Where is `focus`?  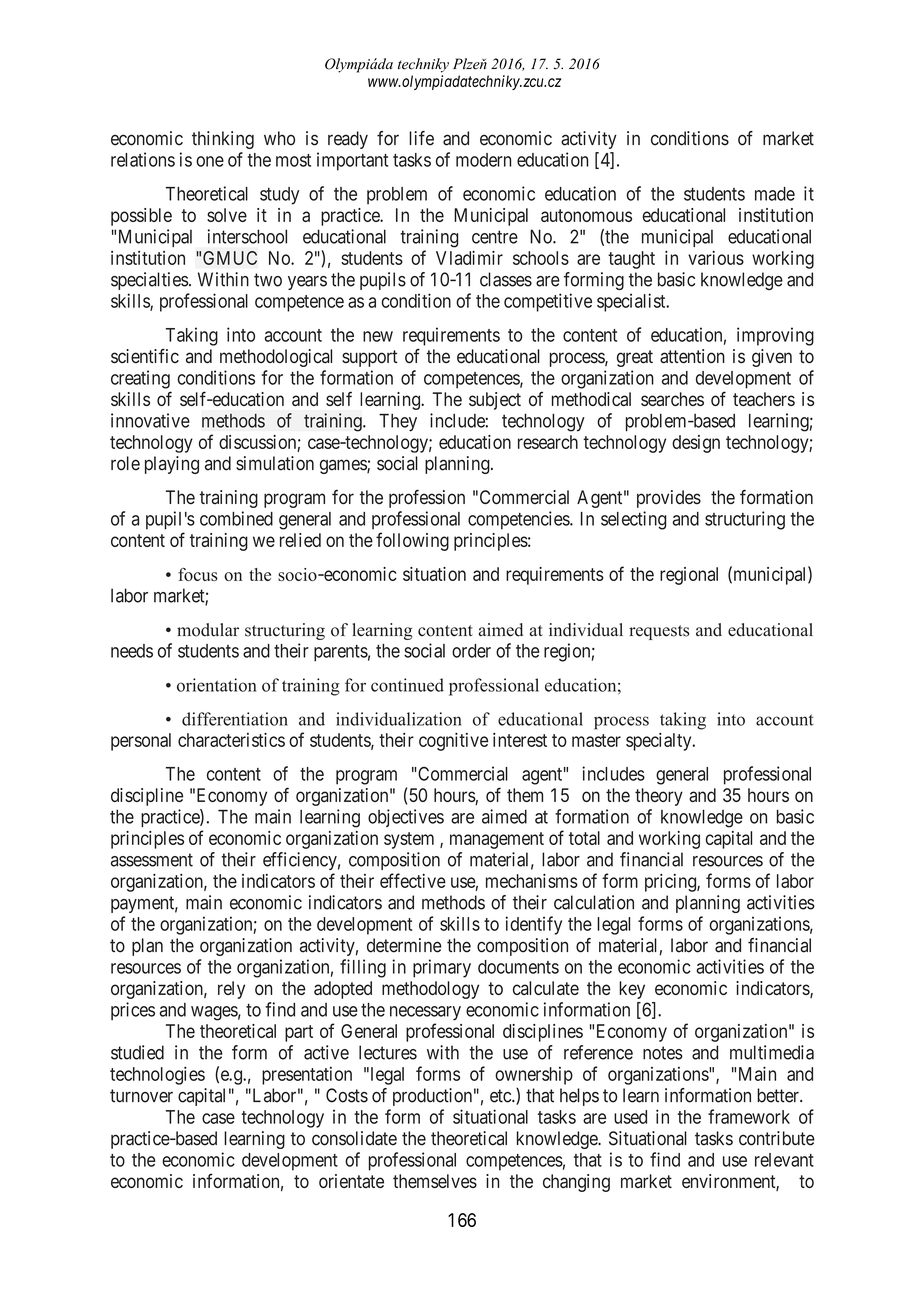
focus is located at coordinates (198, 574).
